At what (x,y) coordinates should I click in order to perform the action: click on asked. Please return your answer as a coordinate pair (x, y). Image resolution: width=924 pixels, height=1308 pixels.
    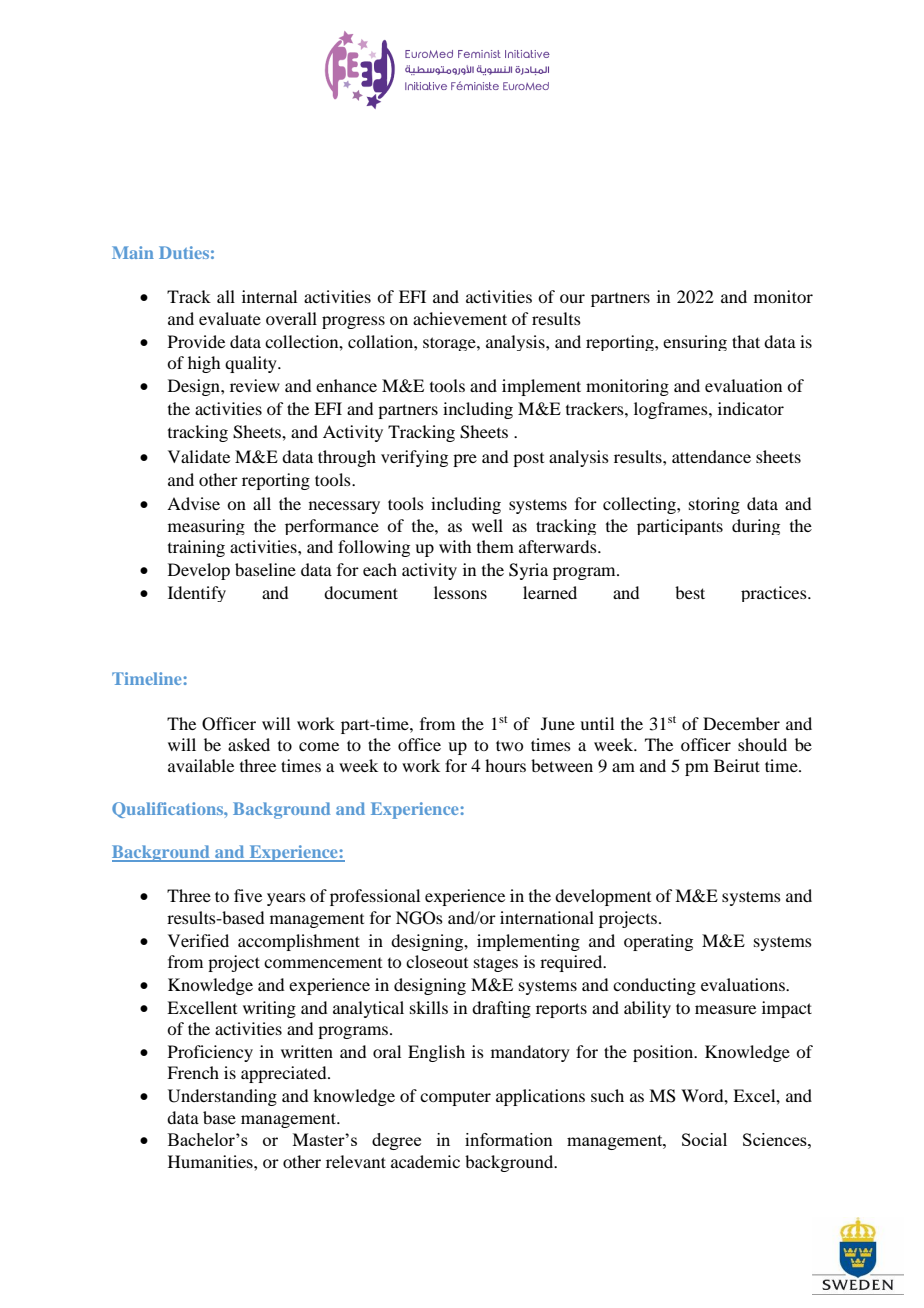
    Looking at the image, I should click on (249, 744).
